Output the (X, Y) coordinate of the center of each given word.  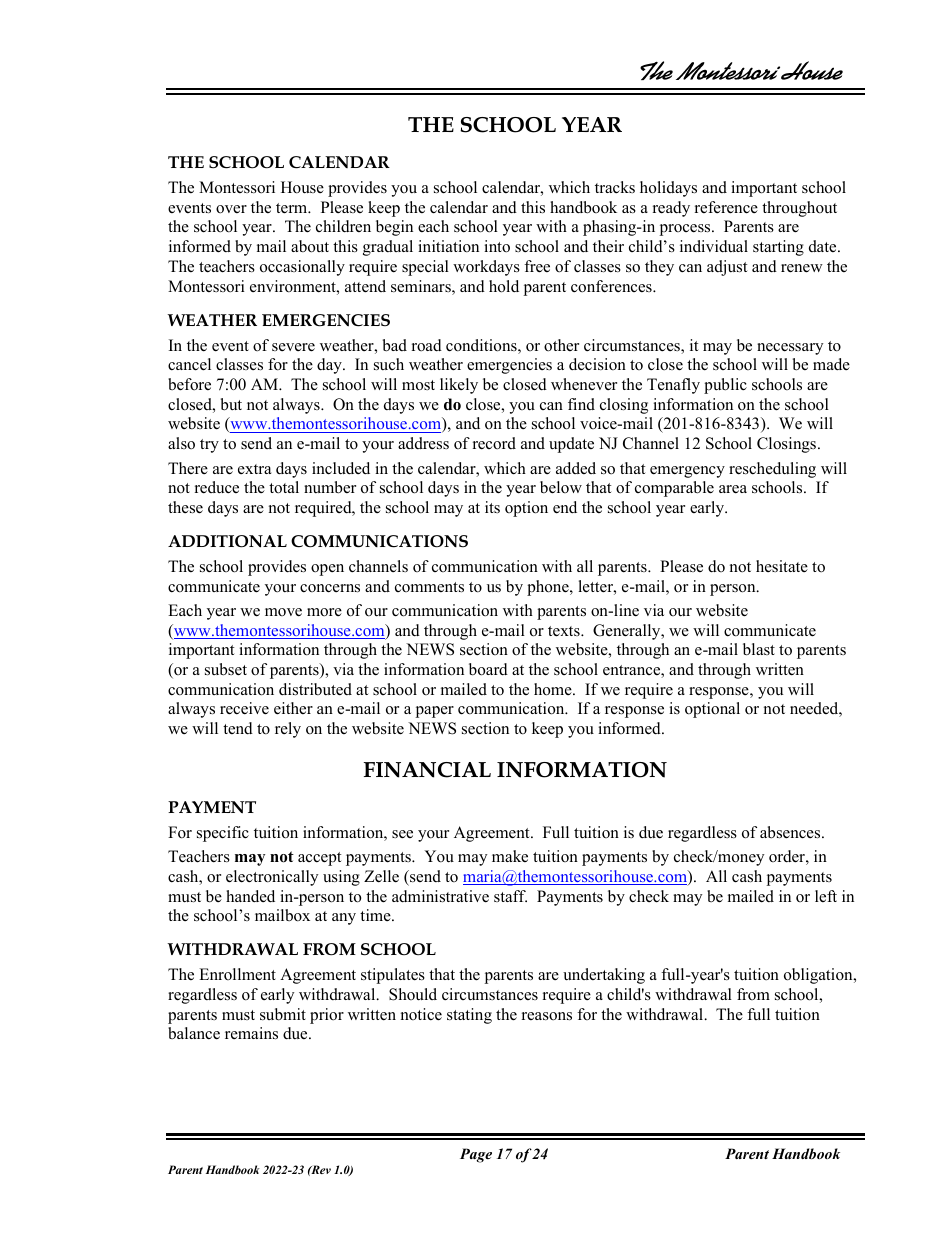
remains (251, 1033)
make (510, 856)
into (497, 246)
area (733, 489)
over (231, 209)
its (492, 507)
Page (476, 1155)
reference (726, 207)
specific (223, 834)
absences (791, 832)
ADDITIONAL (227, 541)
